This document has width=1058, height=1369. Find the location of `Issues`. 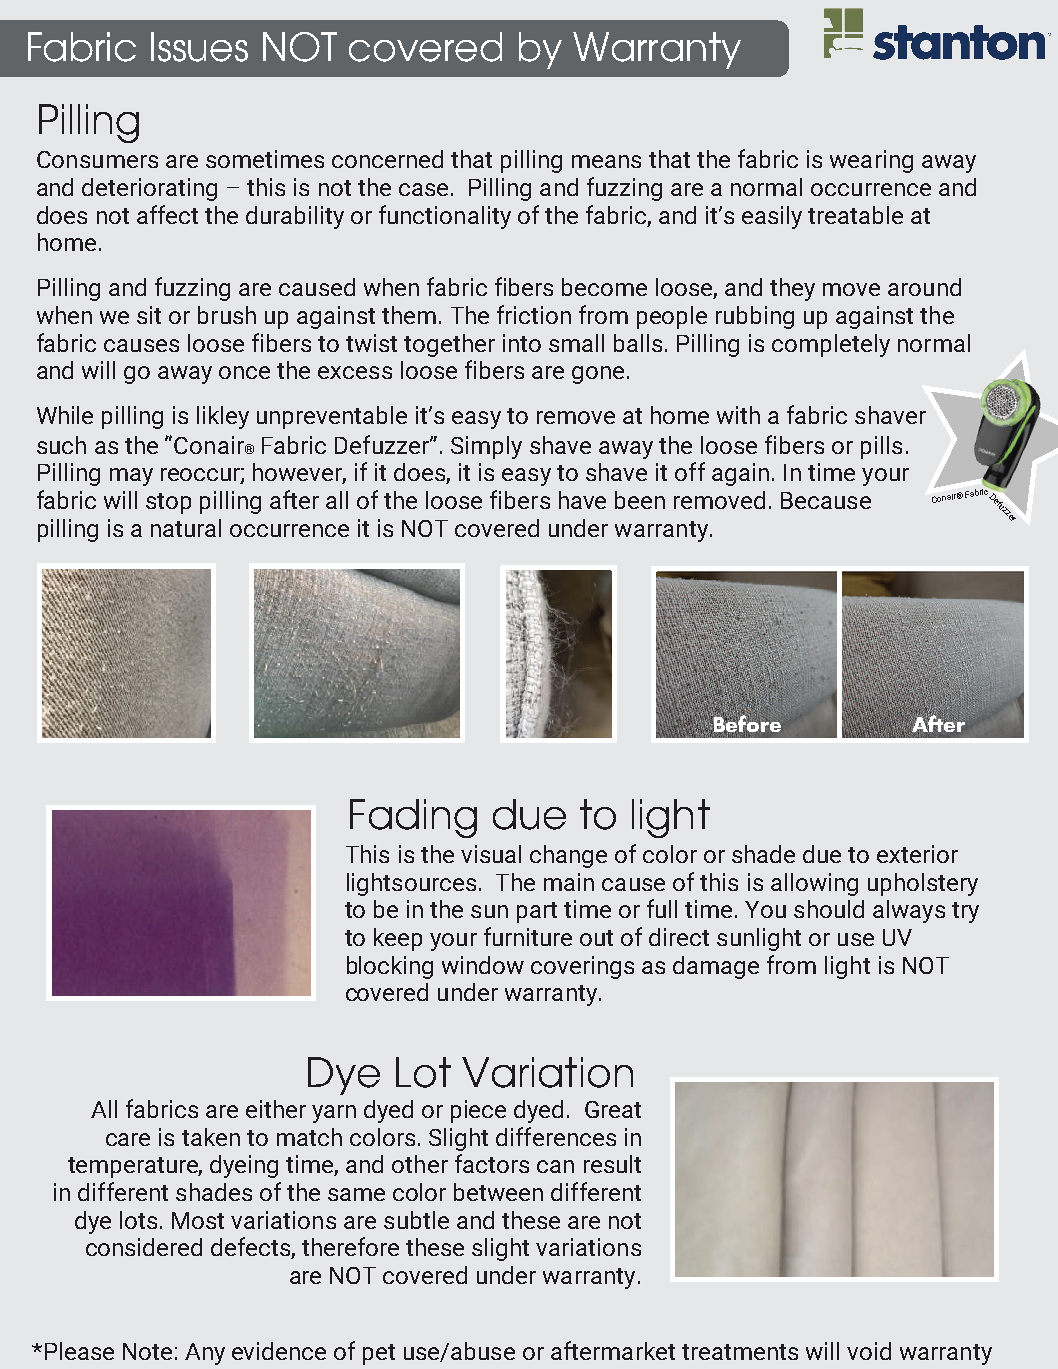

Issues is located at coordinates (199, 47).
